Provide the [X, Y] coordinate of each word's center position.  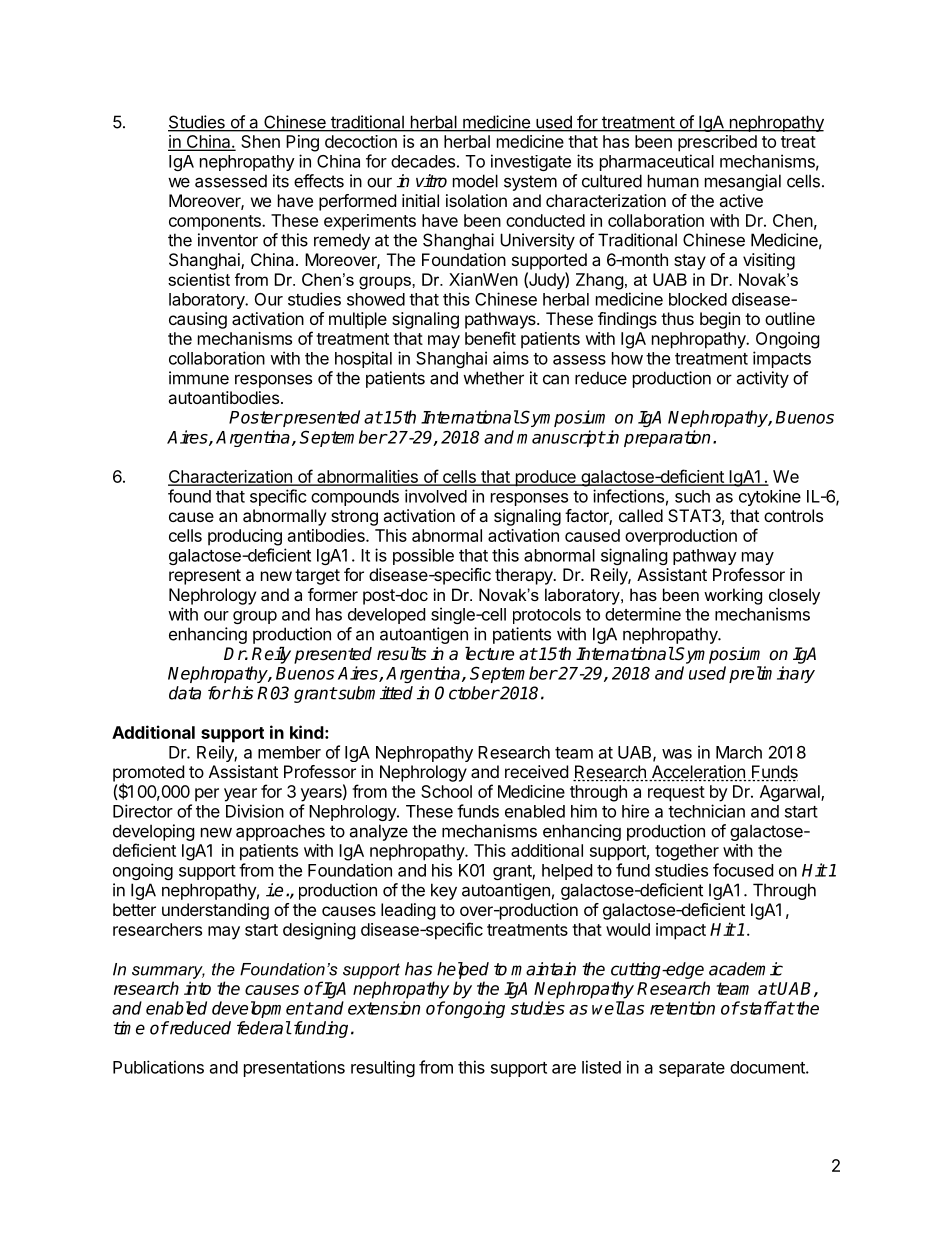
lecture [489, 654]
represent [205, 577]
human [673, 181]
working [733, 596]
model [475, 181]
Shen [260, 141]
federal [264, 1028]
